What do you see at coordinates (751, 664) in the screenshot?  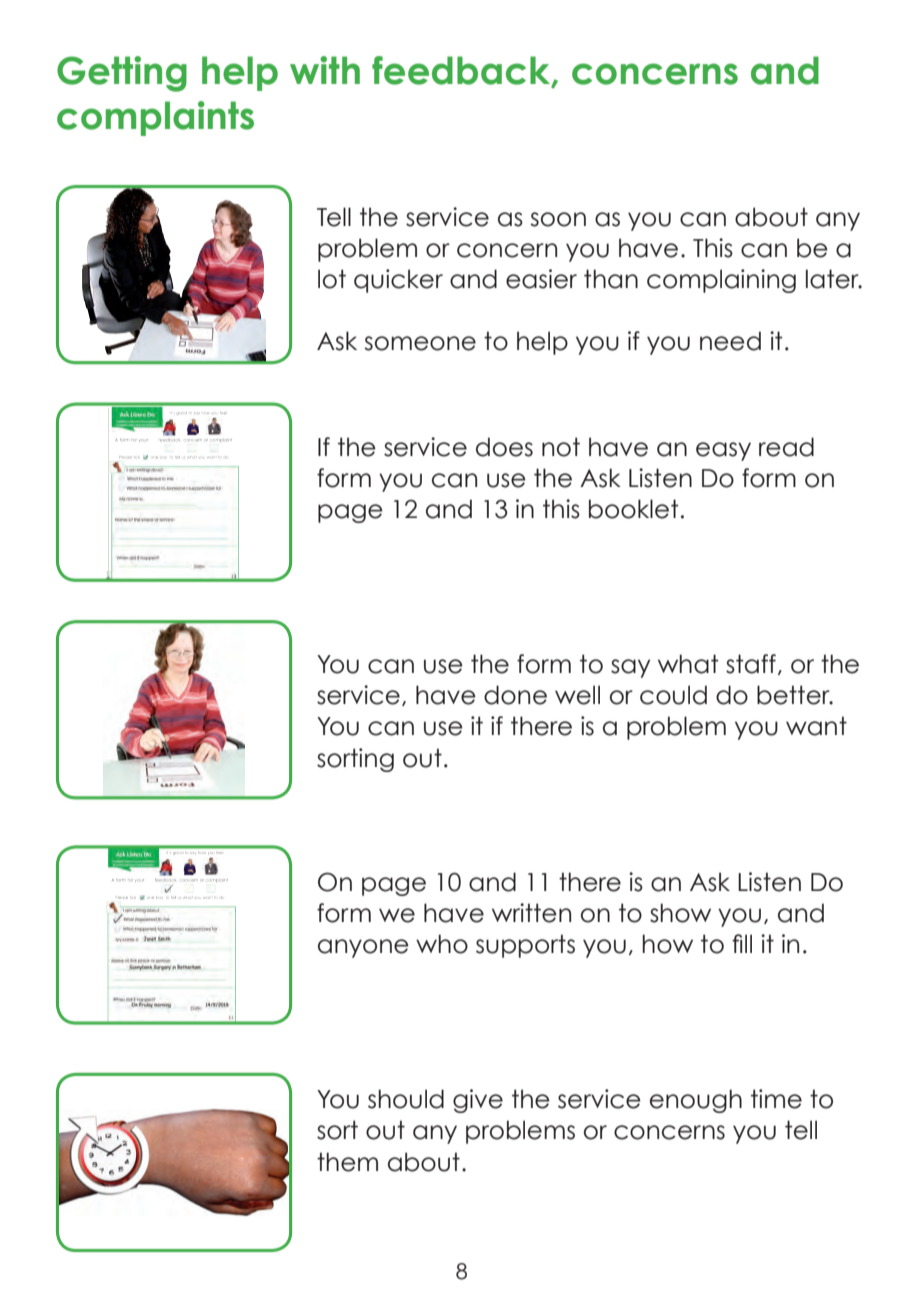 I see `staff` at bounding box center [751, 664].
